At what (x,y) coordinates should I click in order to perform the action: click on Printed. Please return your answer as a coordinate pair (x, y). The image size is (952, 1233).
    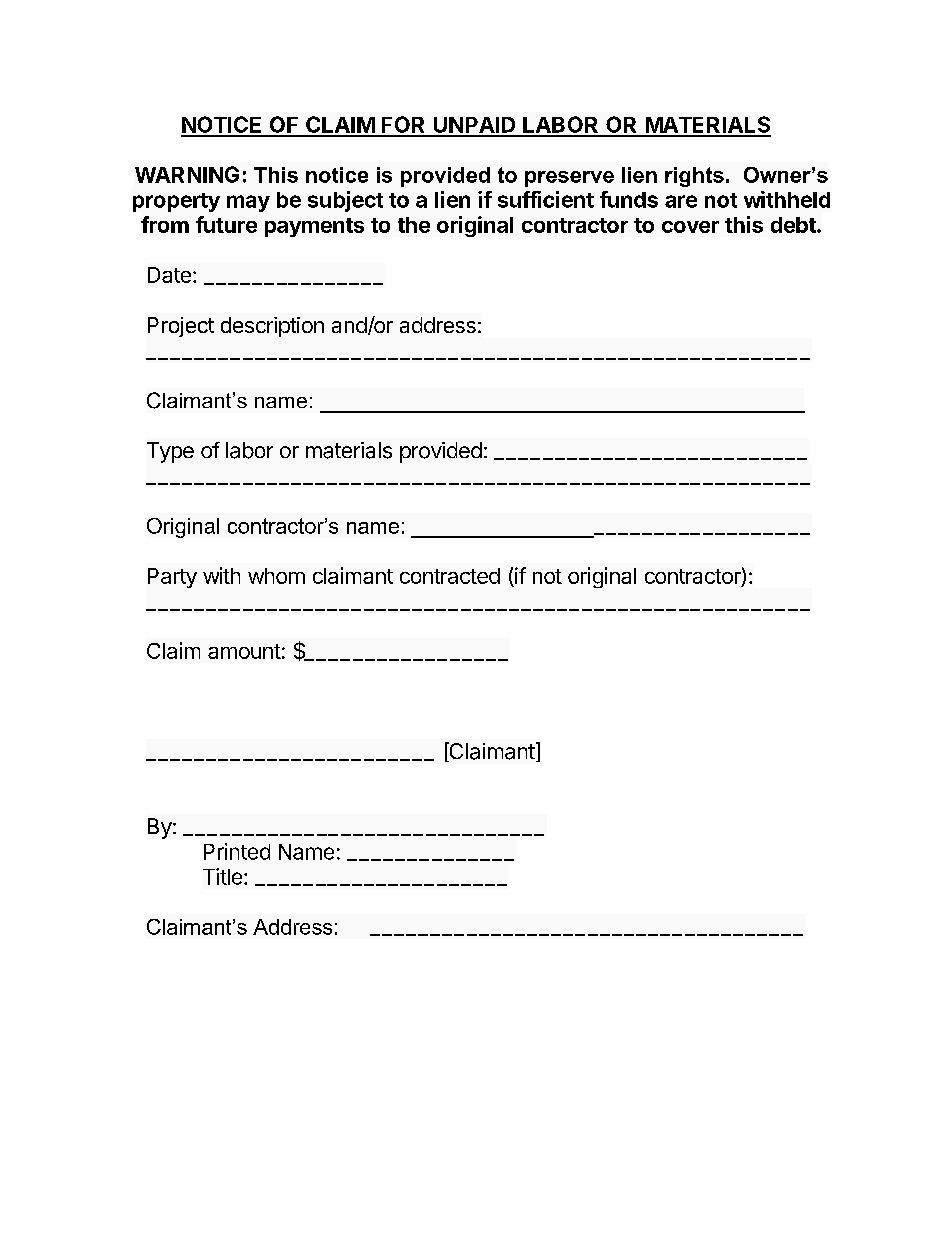
    Looking at the image, I should click on (237, 851).
